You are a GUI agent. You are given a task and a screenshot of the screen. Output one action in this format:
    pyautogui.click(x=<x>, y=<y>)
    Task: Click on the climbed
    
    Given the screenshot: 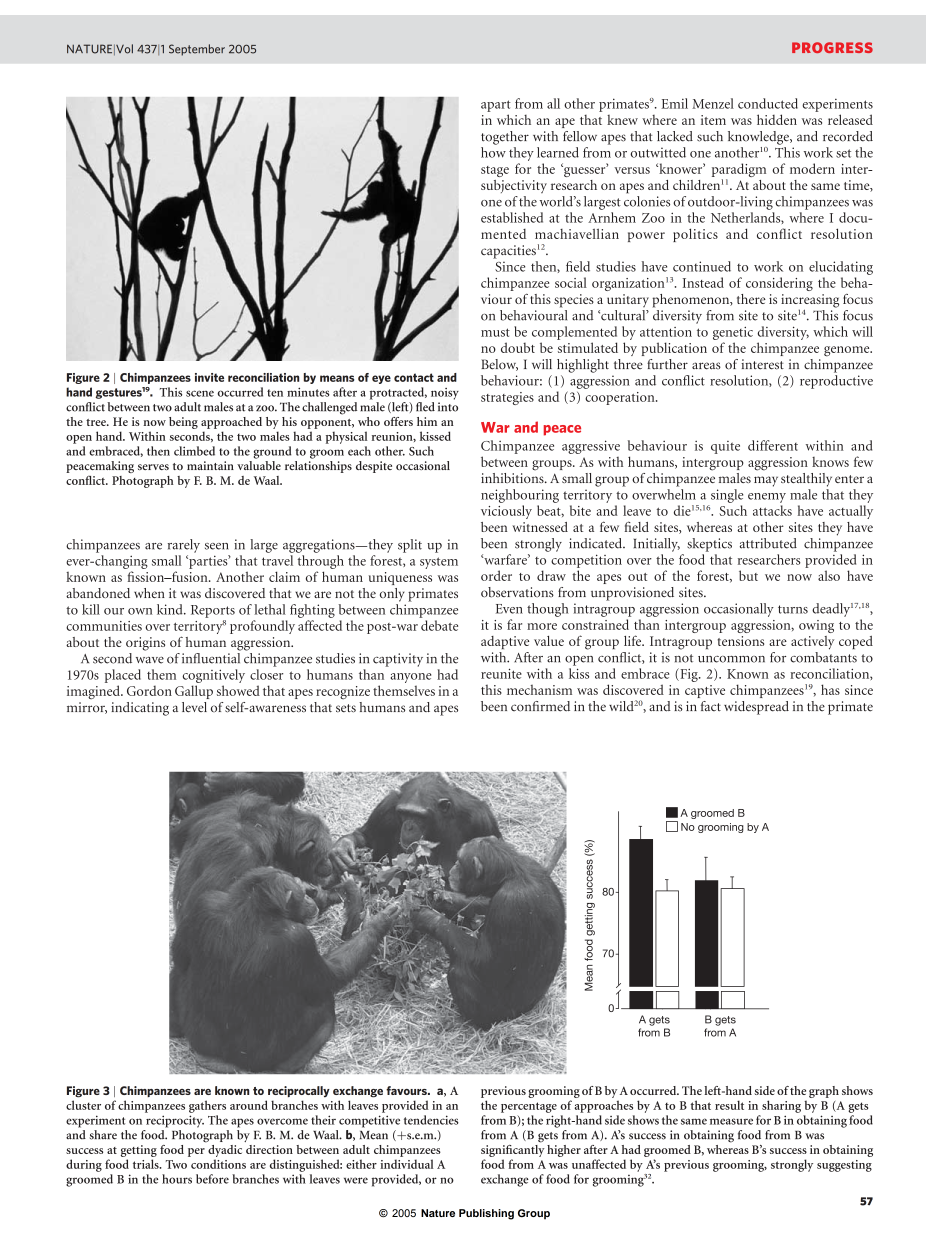 What is the action you would take?
    pyautogui.click(x=194, y=451)
